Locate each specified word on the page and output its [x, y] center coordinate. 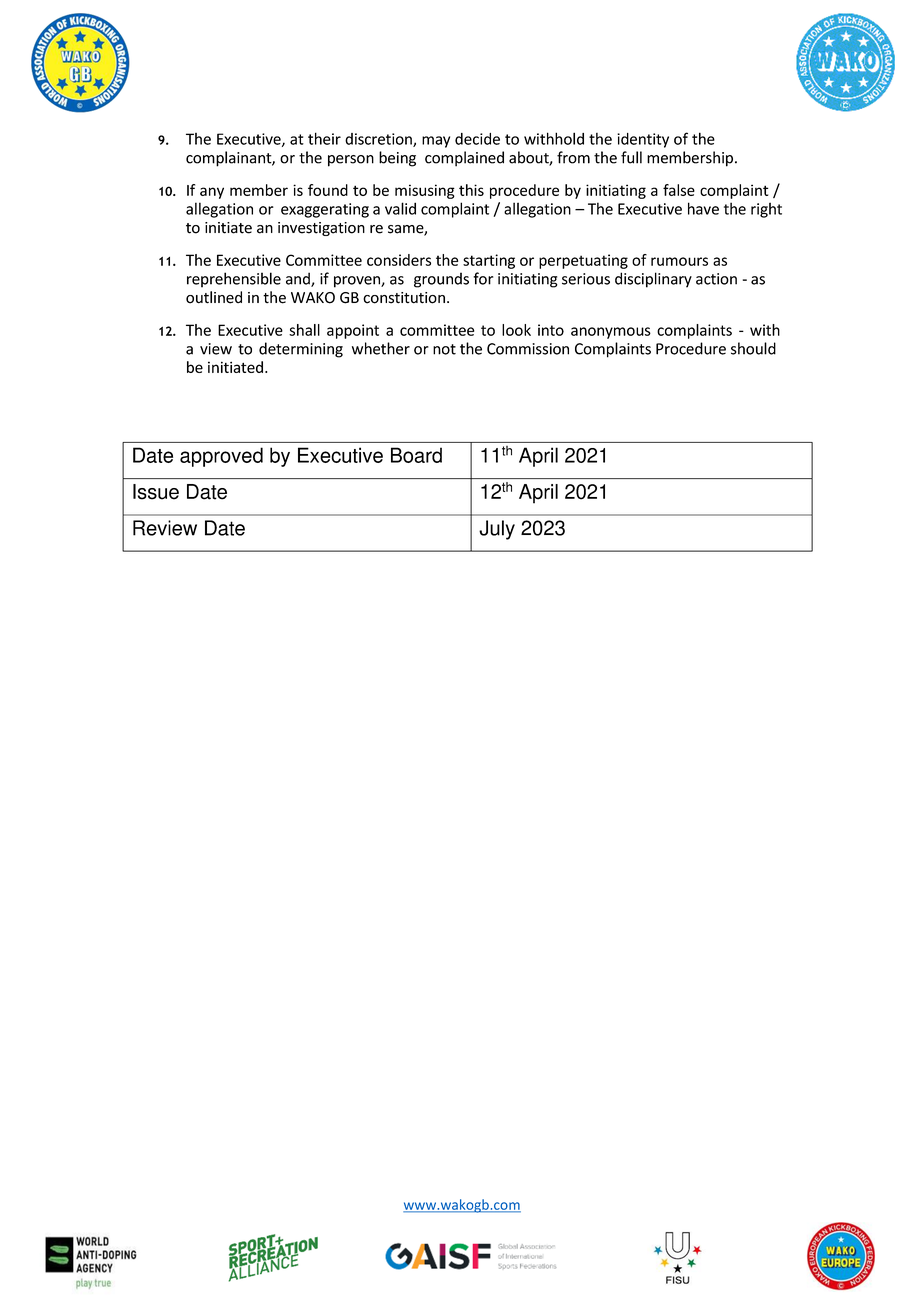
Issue [156, 492]
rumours [679, 261]
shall [304, 330]
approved [221, 457]
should [753, 348]
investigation [321, 229]
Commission [528, 349]
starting [489, 261]
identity [643, 140]
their [324, 138]
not [444, 349]
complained [464, 159]
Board [416, 455]
